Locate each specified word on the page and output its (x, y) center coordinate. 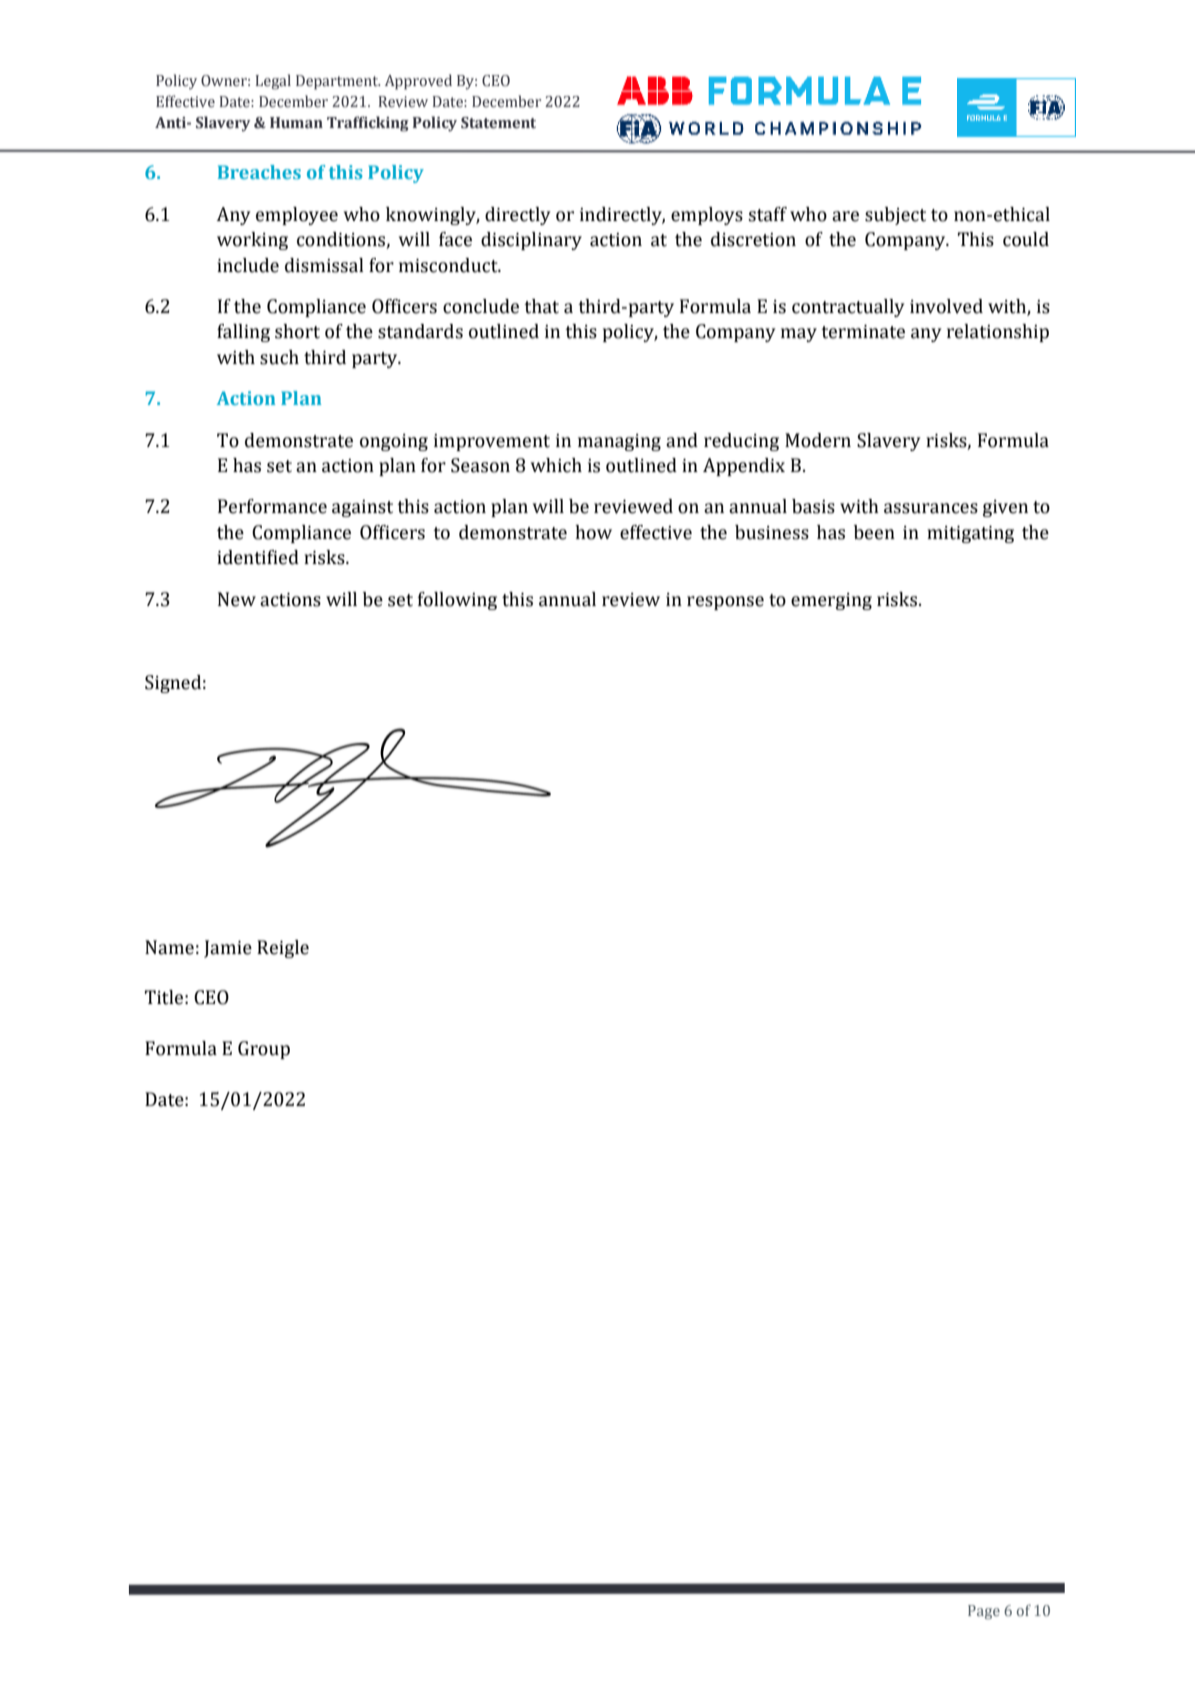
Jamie (228, 949)
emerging (831, 601)
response (725, 603)
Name (169, 947)
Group (264, 1050)
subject (895, 216)
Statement (498, 123)
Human (296, 122)
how (593, 532)
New (237, 599)
